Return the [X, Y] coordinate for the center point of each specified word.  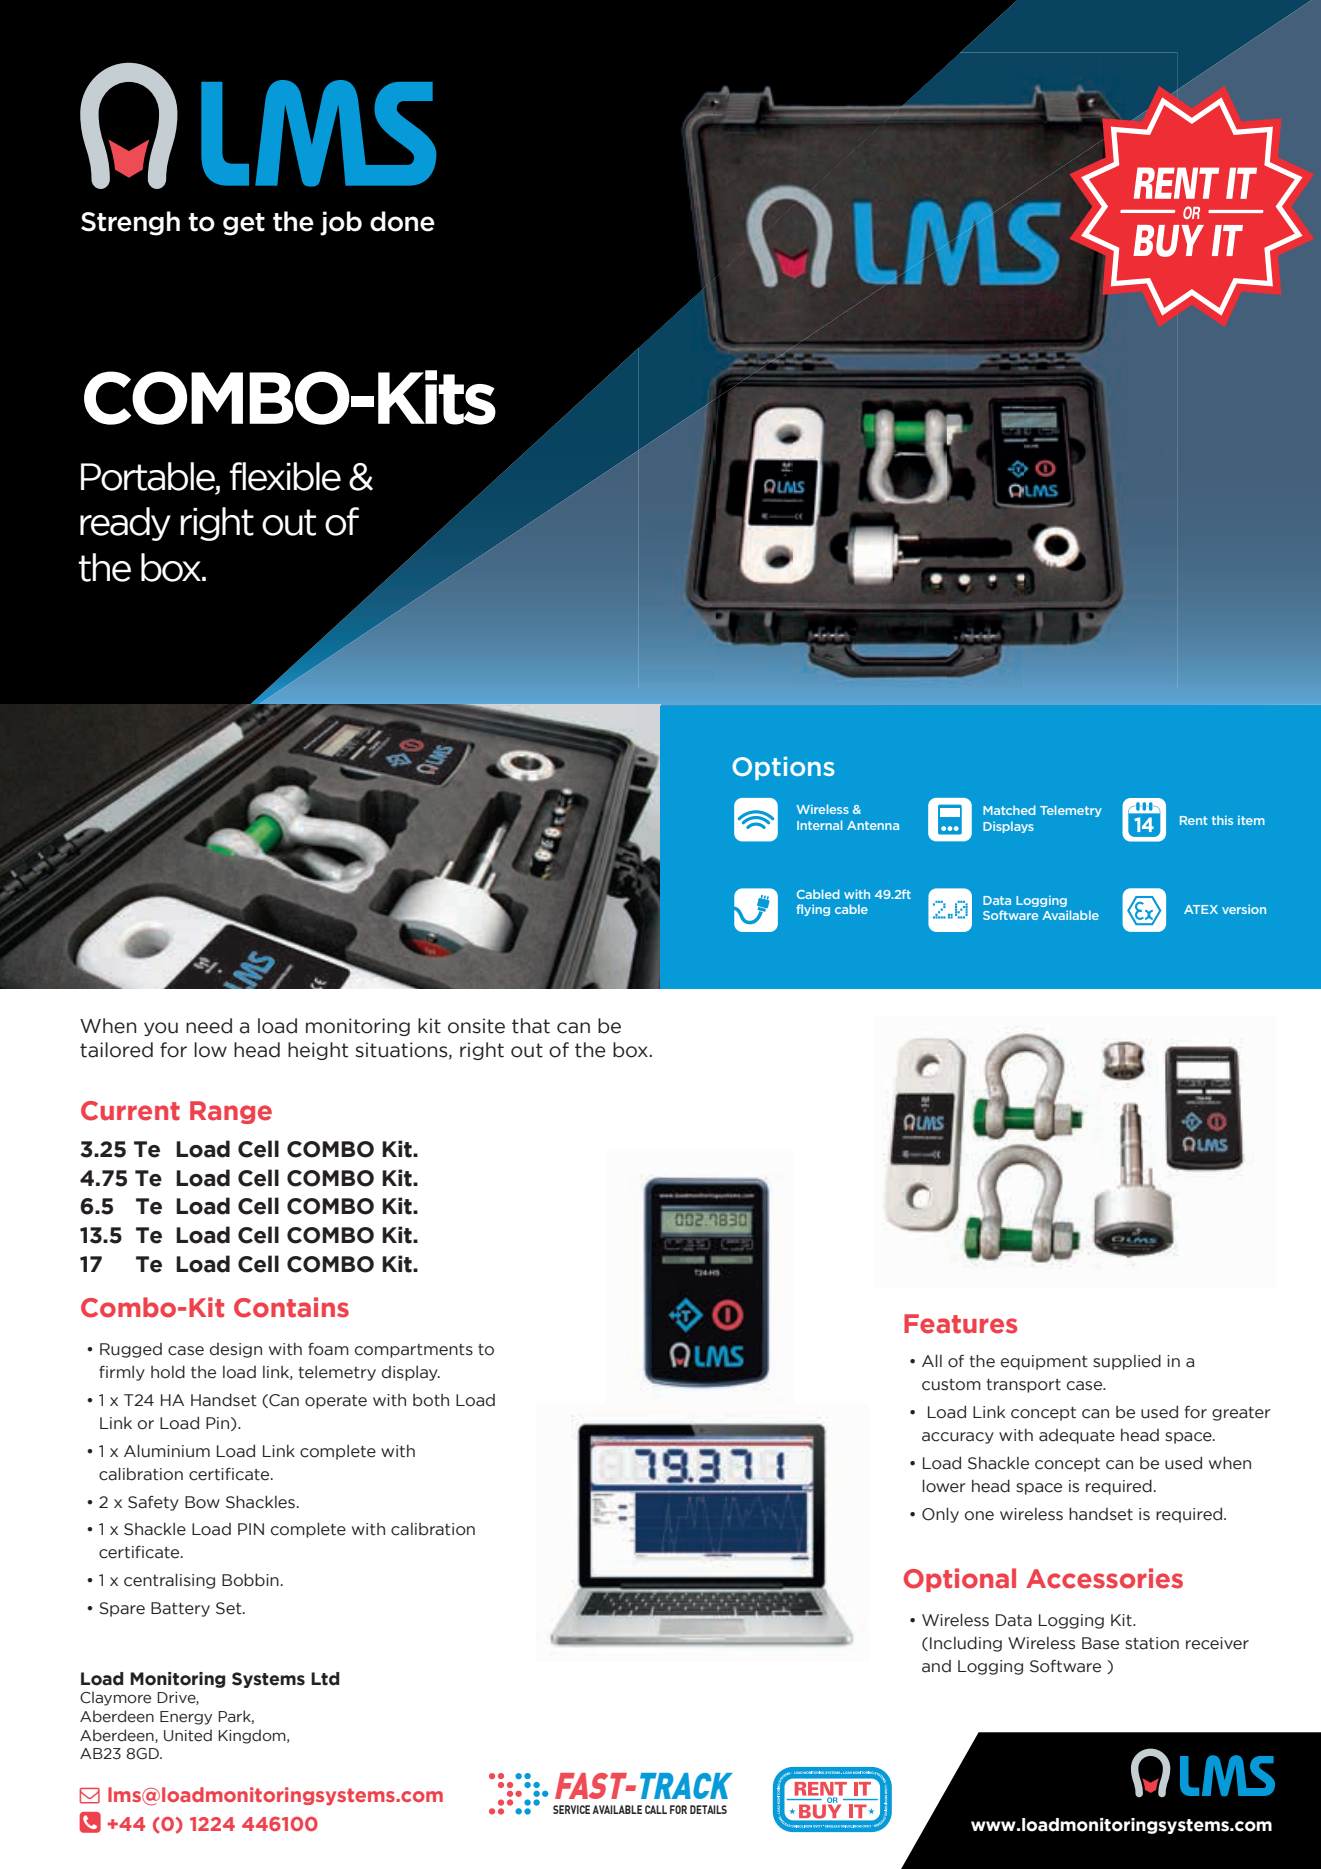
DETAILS [708, 1809]
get [244, 224]
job [341, 223]
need [209, 1026]
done [402, 221]
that [531, 1026]
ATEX [1201, 909]
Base [1100, 1643]
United [188, 1735]
